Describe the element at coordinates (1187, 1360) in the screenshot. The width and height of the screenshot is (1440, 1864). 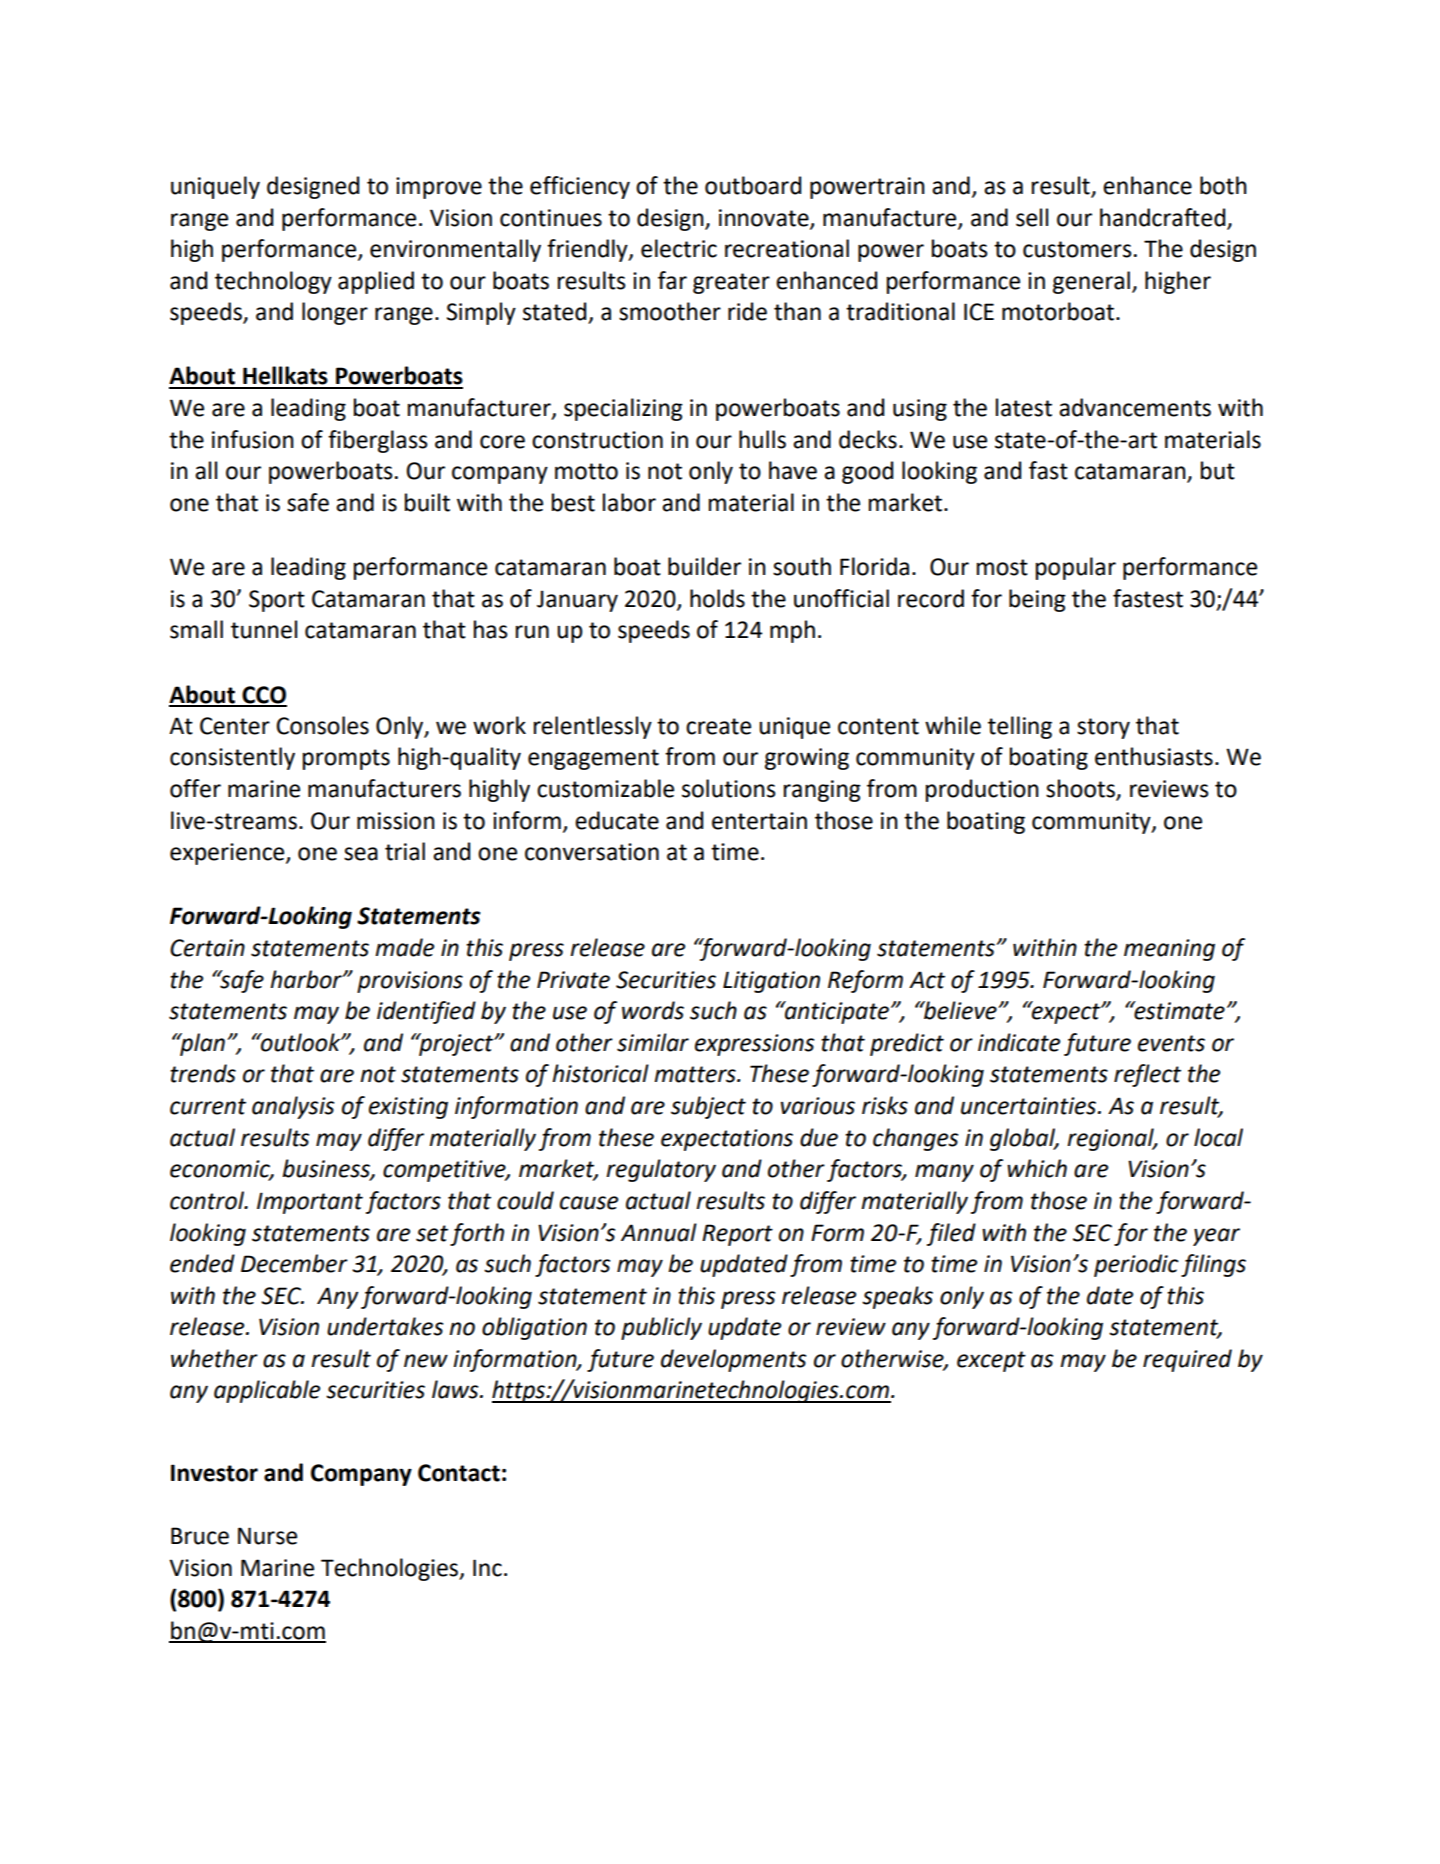
I see `required` at that location.
